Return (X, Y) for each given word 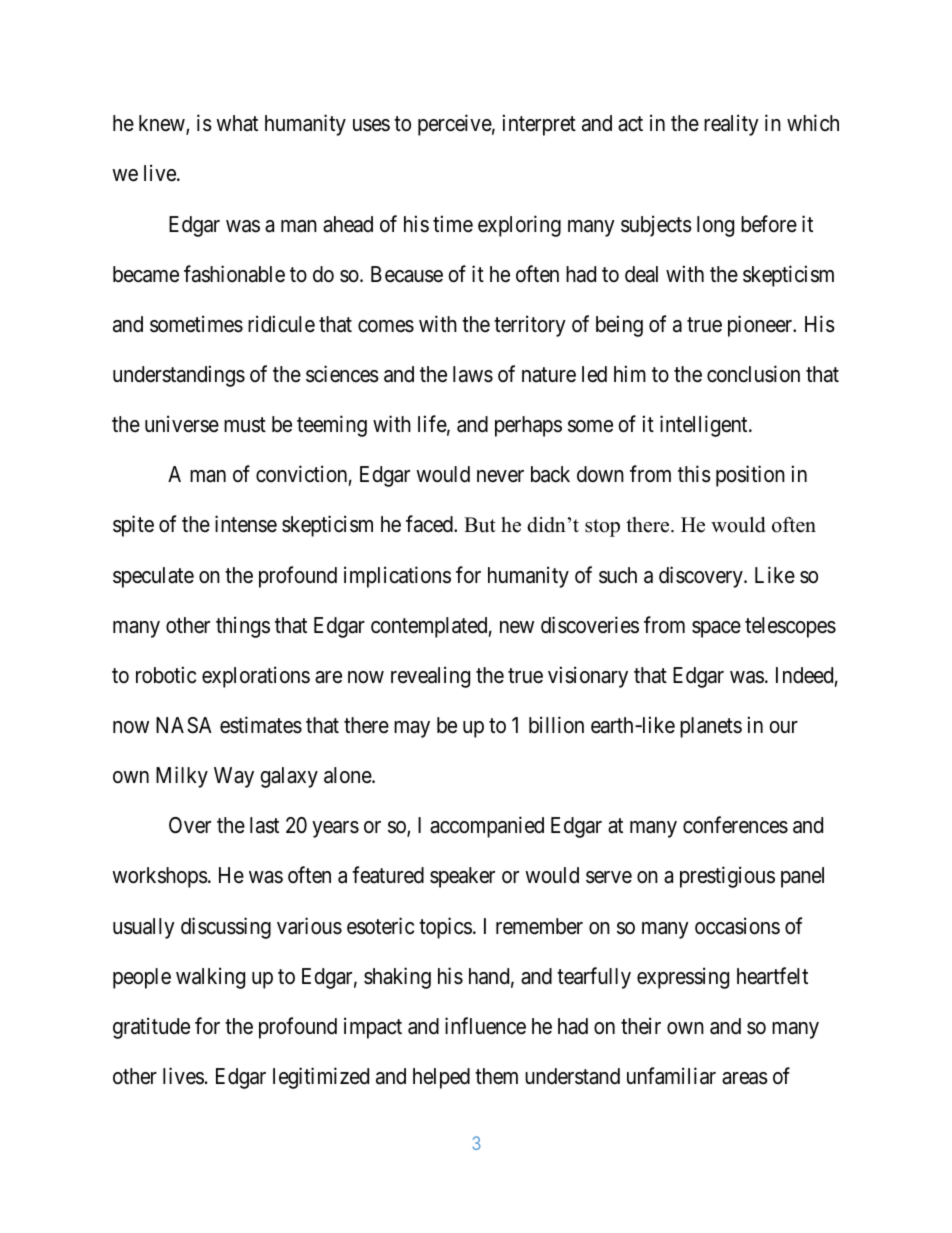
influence (485, 1026)
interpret (539, 125)
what (237, 123)
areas (745, 1078)
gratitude (151, 1028)
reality (731, 125)
